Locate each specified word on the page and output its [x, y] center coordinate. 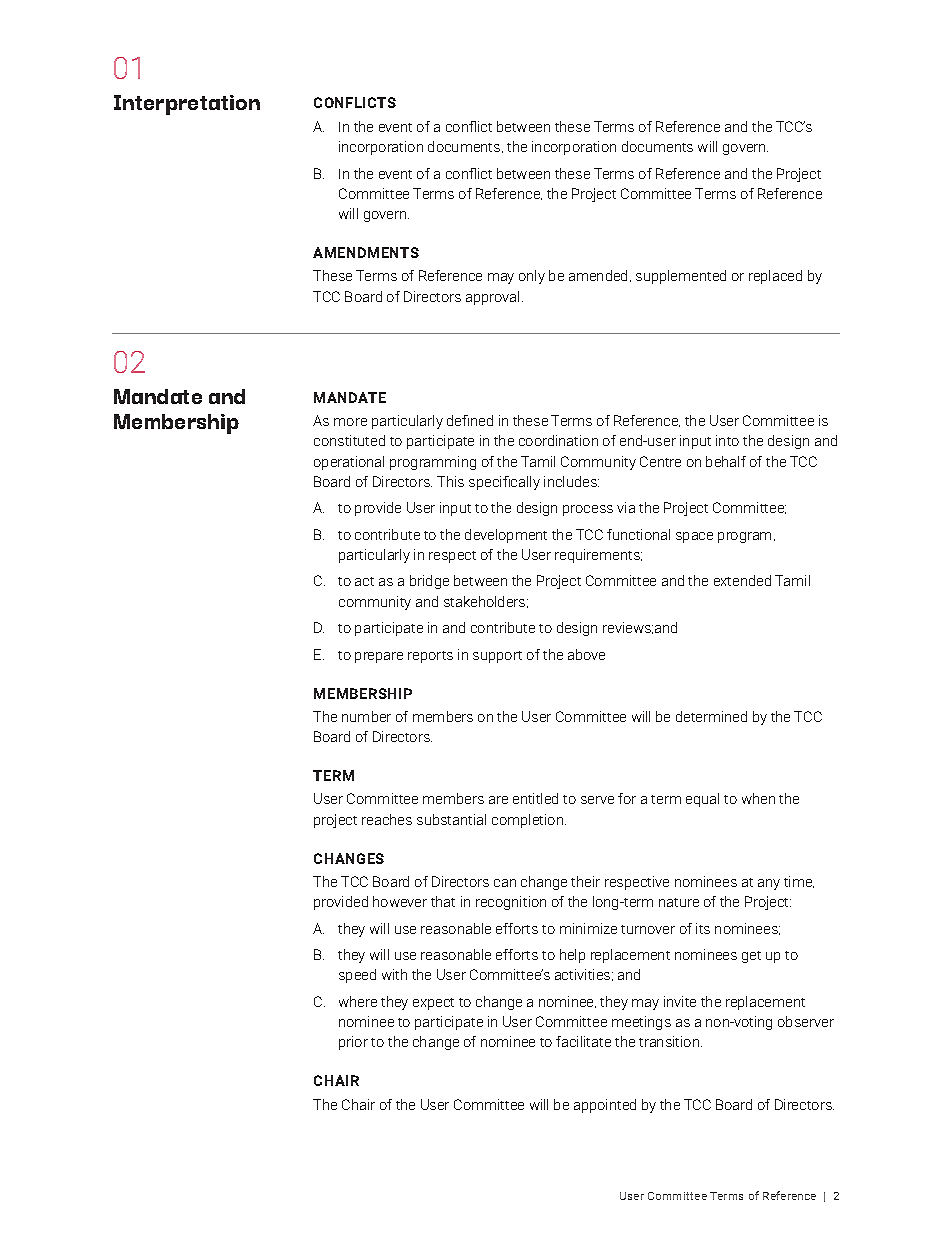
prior [353, 1043]
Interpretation [187, 105]
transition [670, 1041]
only [532, 277]
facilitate [583, 1041]
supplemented [681, 277]
